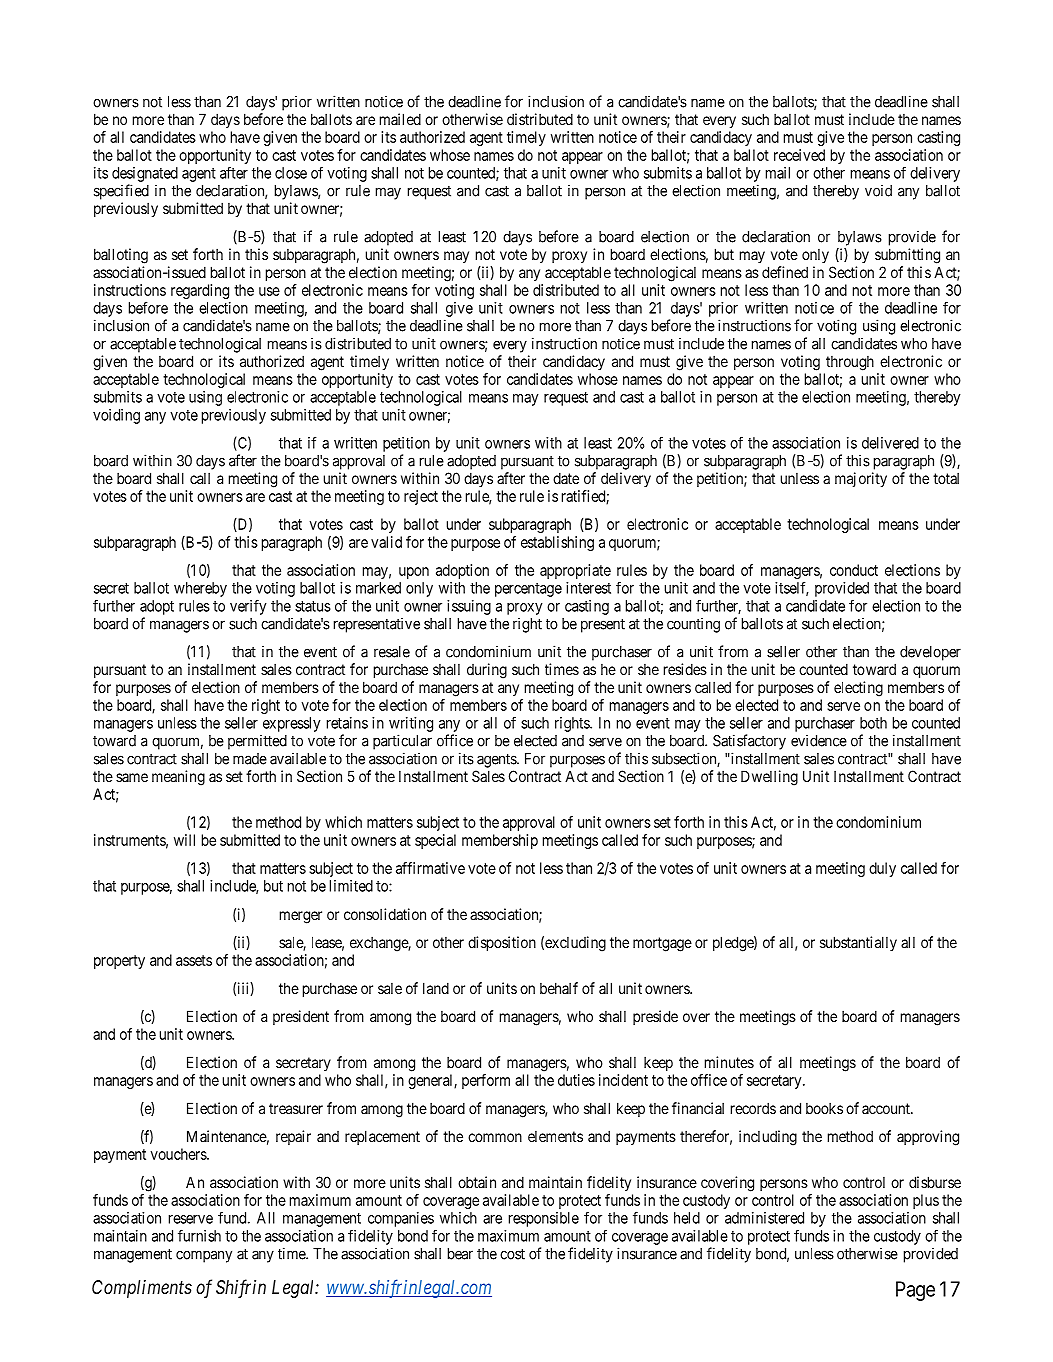 The width and height of the screenshot is (1053, 1362). I want to click on whereby, so click(200, 589).
